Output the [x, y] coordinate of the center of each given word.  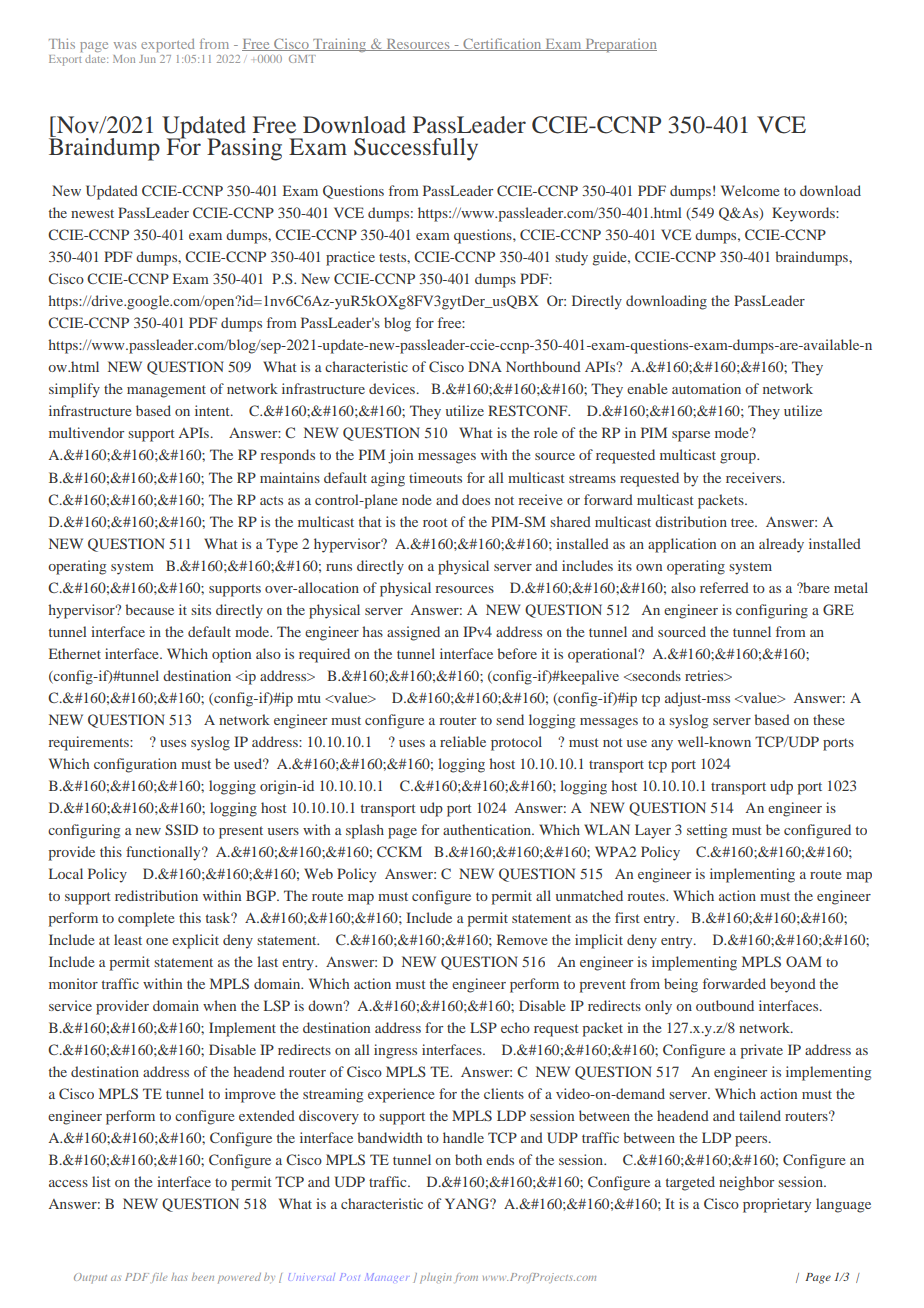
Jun [147, 59]
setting [707, 831]
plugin [436, 1278]
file [159, 1278]
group [739, 458]
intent [213, 410]
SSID [181, 829]
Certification [502, 44]
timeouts [435, 477]
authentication [488, 829]
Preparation [620, 45]
